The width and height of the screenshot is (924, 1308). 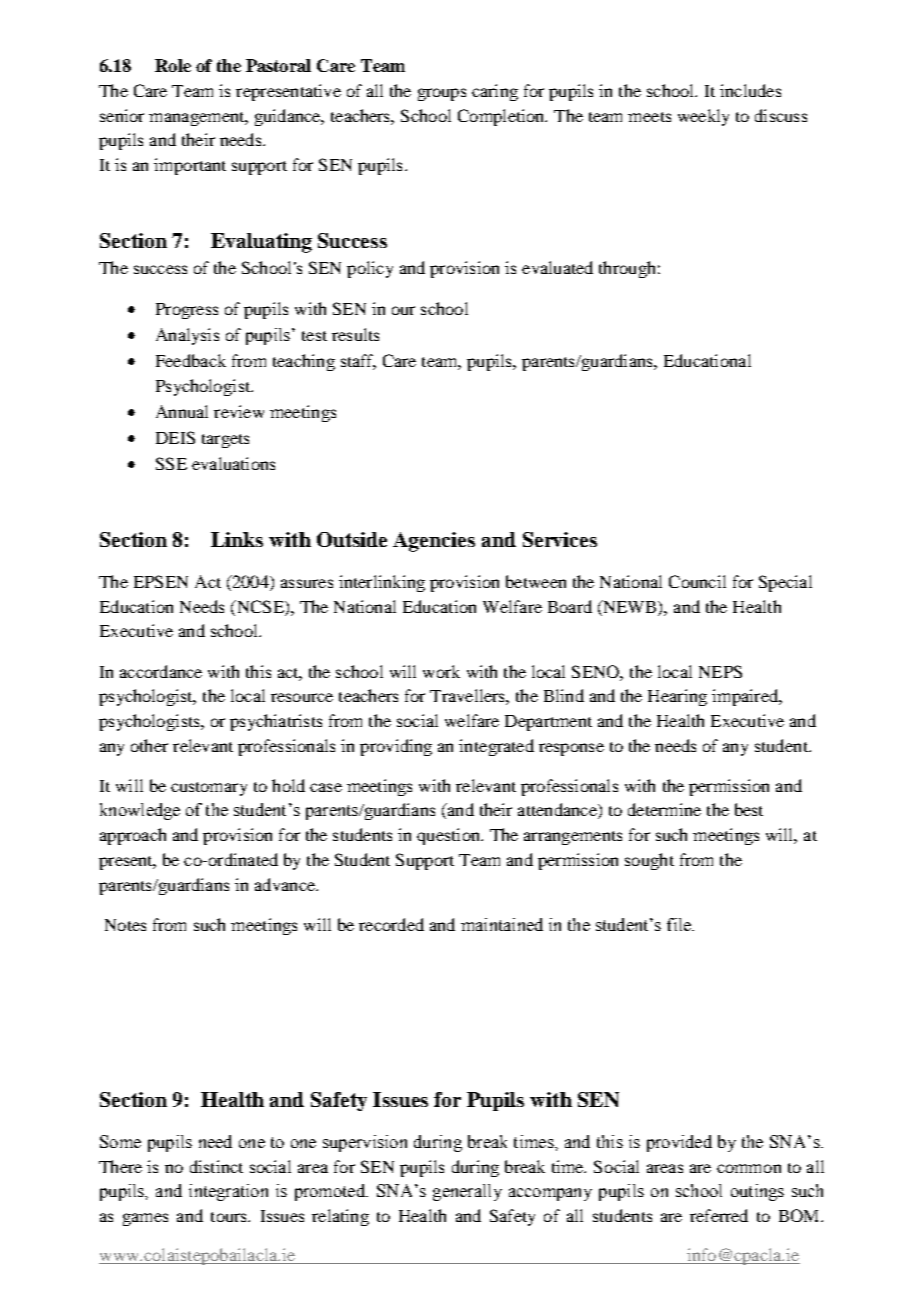 What do you see at coordinates (703, 117) in the screenshot?
I see `weekly` at bounding box center [703, 117].
